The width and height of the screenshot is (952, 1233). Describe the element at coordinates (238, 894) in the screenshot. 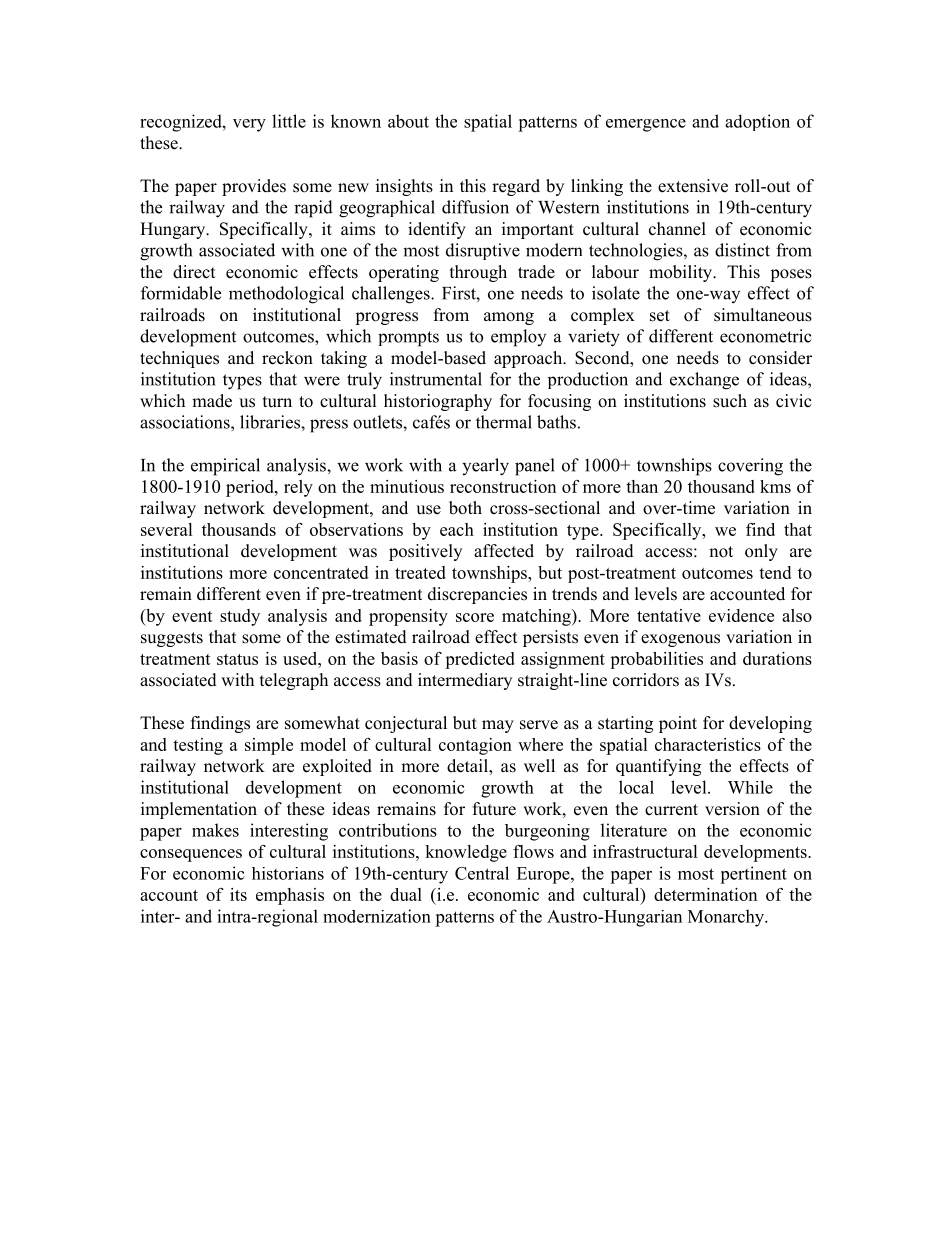

I see `its` at that location.
